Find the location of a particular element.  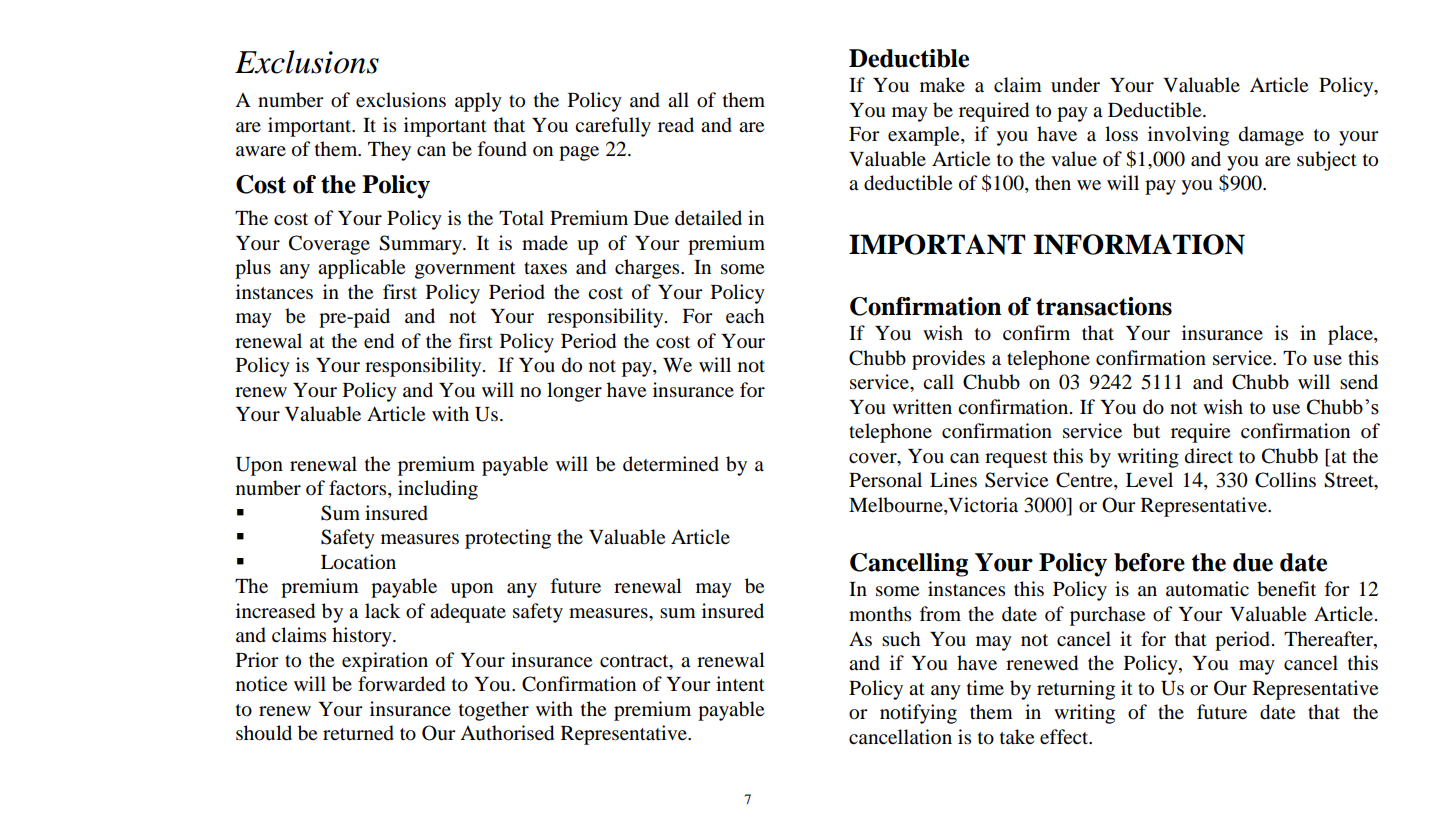

read is located at coordinates (676, 125).
